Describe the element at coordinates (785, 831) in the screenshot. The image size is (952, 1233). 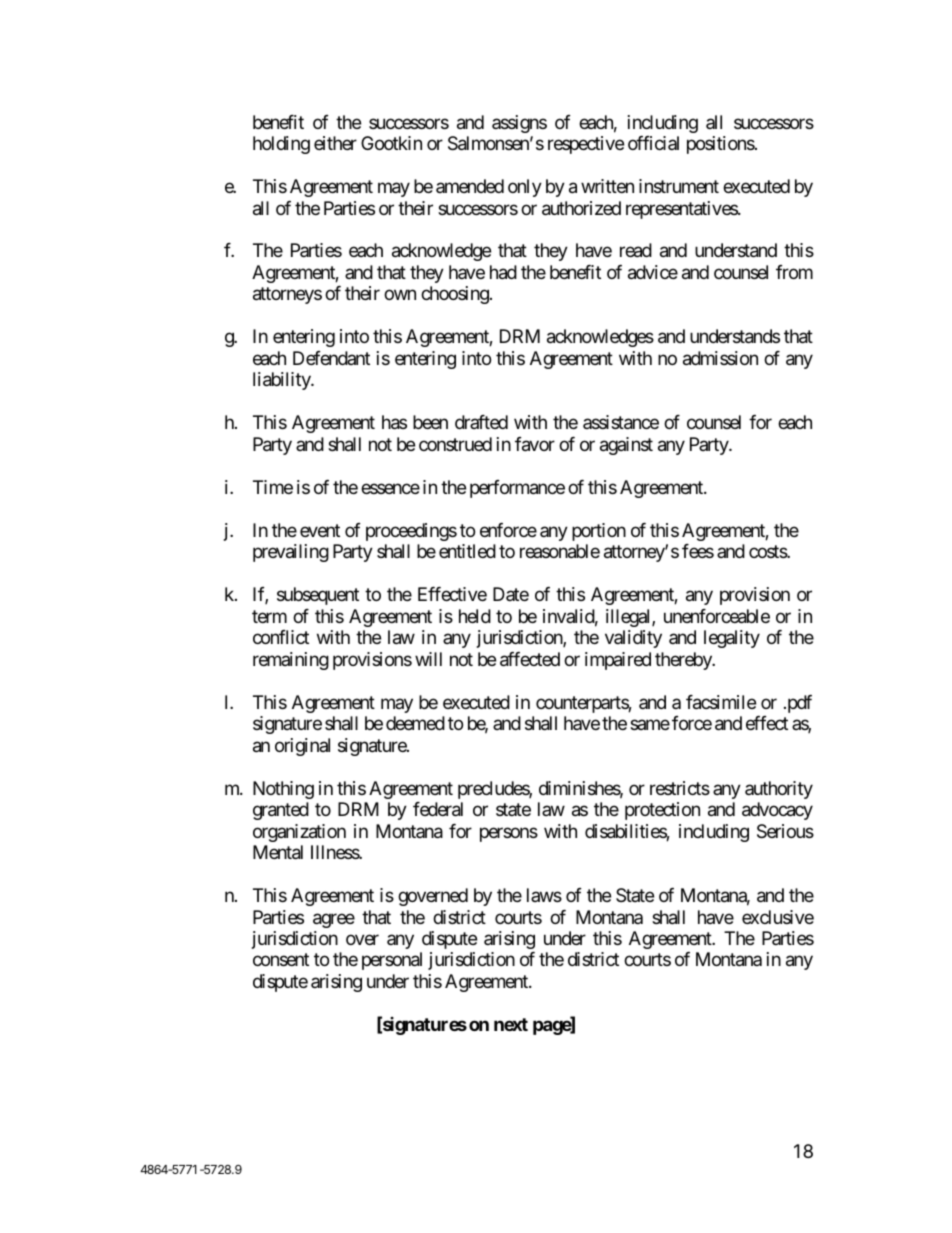
I see `Serious` at that location.
